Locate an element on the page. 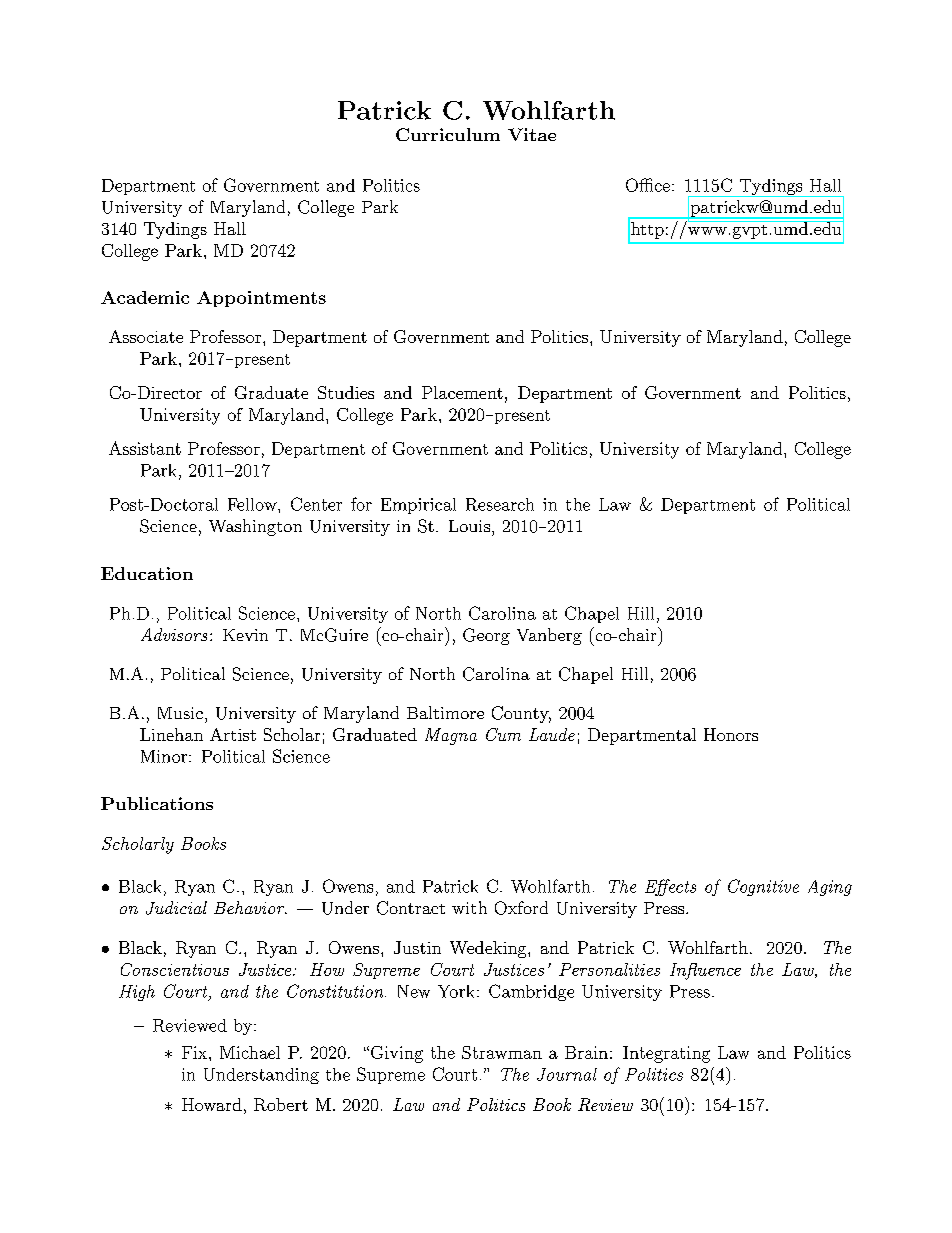  Louis is located at coordinates (469, 526).
